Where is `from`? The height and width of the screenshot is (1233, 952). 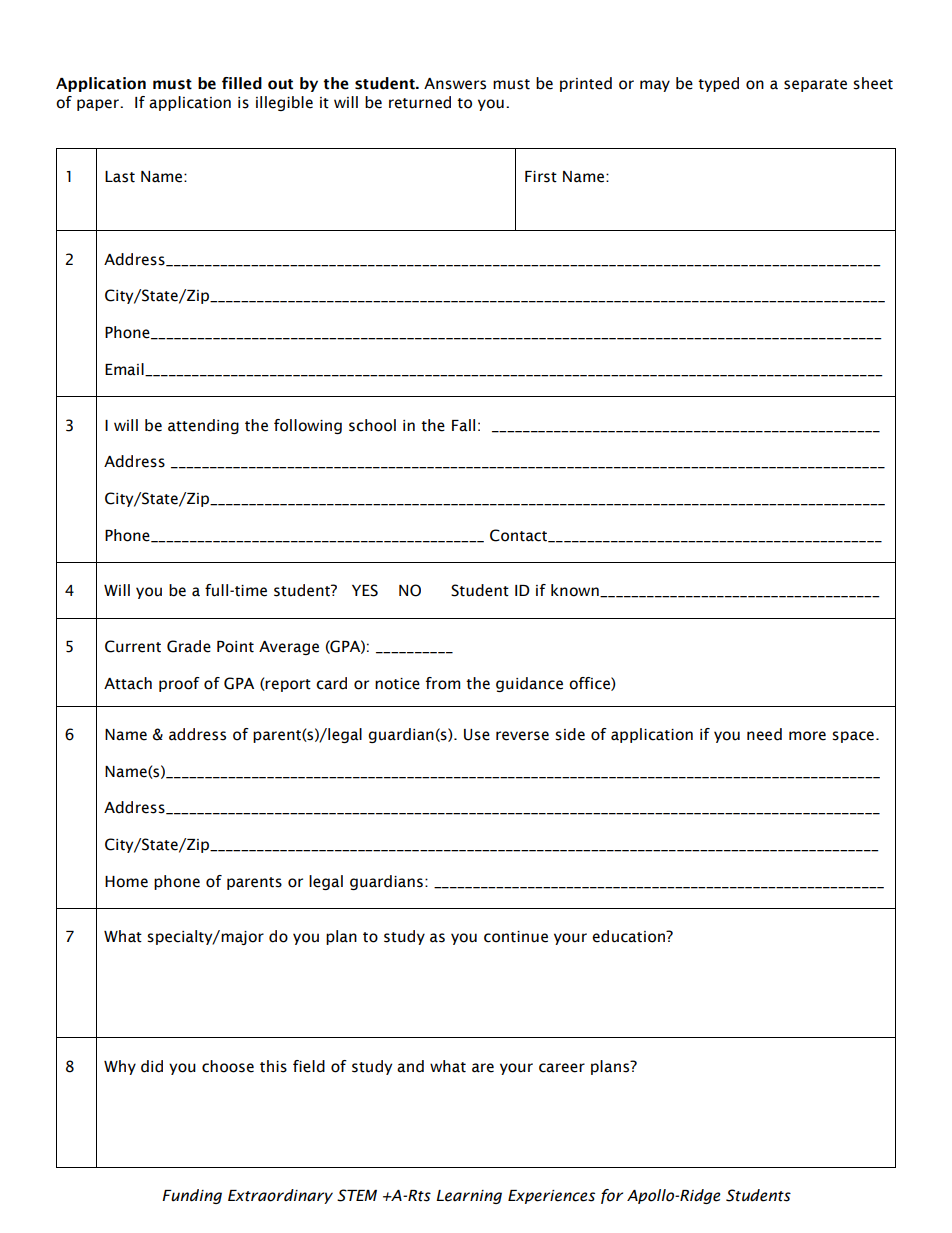
from is located at coordinates (443, 683).
